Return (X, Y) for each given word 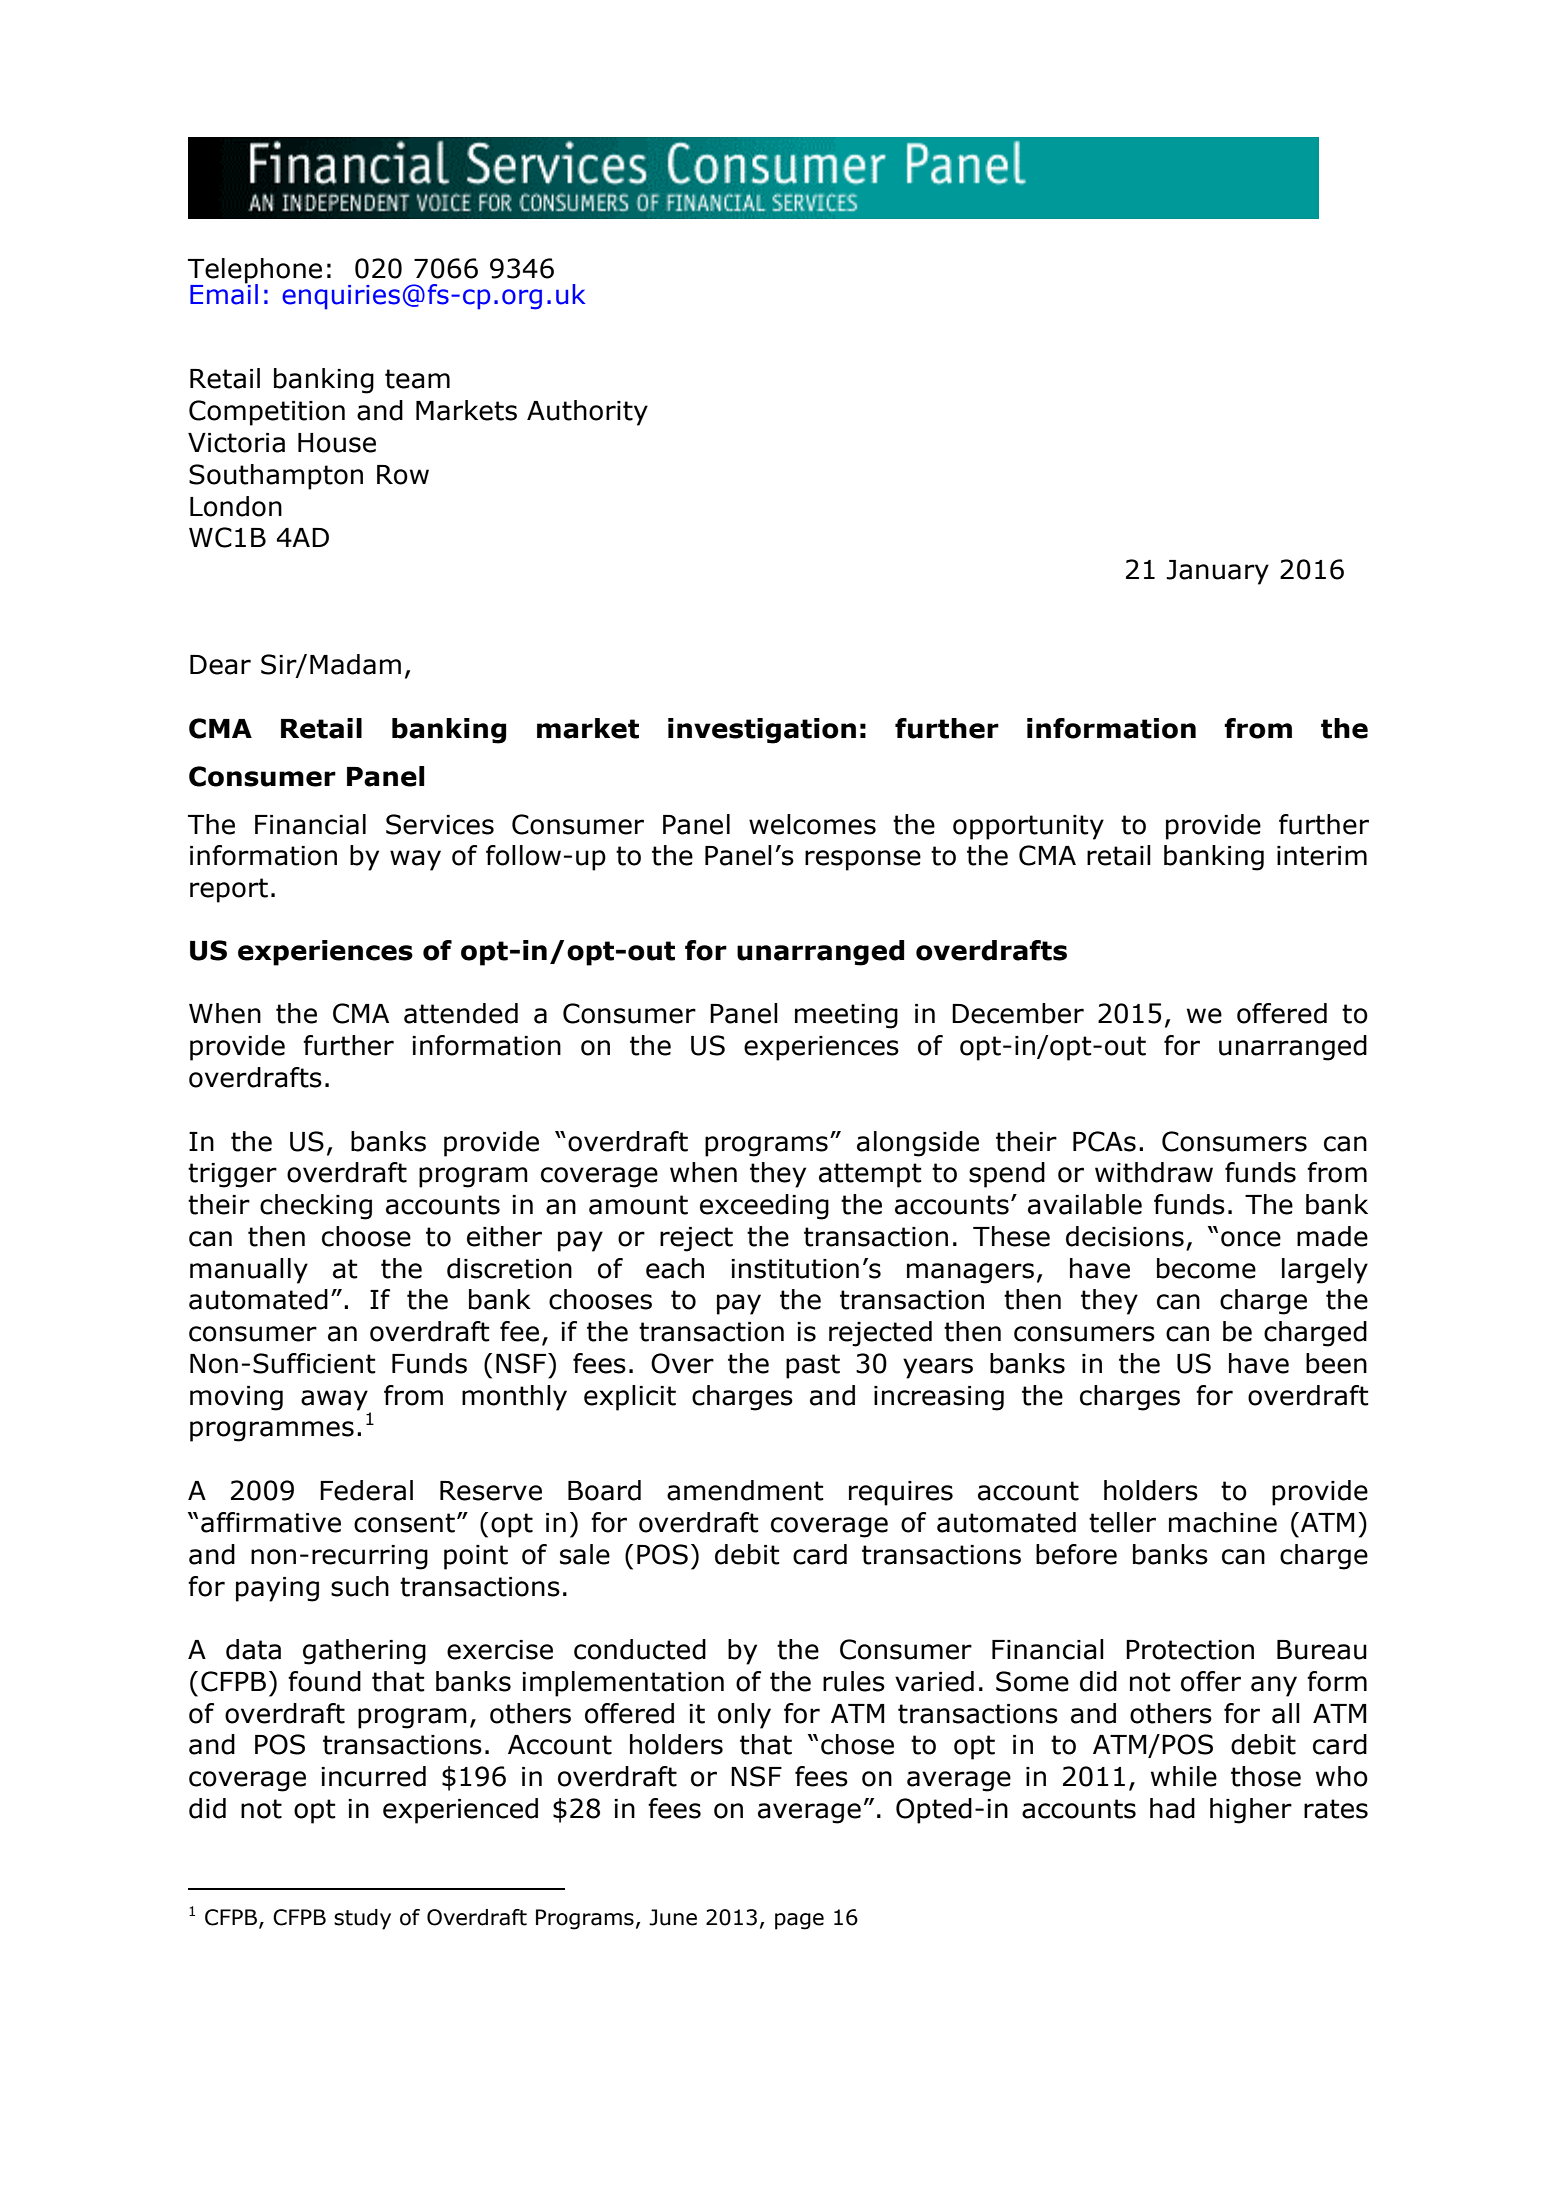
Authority (587, 413)
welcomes (812, 824)
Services (440, 824)
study (362, 1919)
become (1206, 1268)
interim (1322, 856)
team (417, 379)
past (813, 1366)
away (334, 1400)
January (1217, 572)
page (799, 1921)
